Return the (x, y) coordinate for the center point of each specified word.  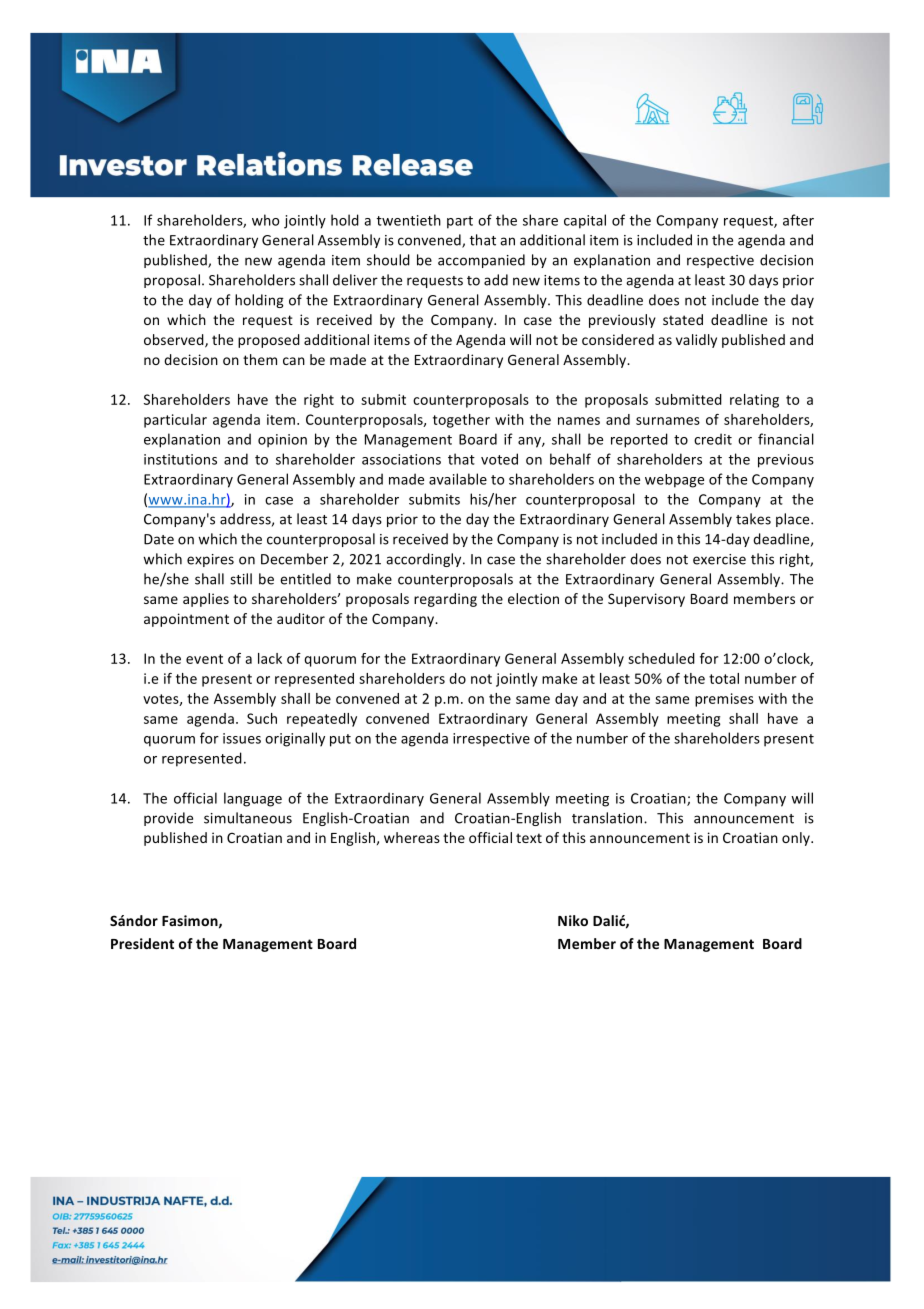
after (798, 220)
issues (242, 738)
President (142, 943)
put (340, 740)
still (241, 579)
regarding (445, 600)
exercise (719, 559)
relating (754, 401)
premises (724, 700)
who (266, 220)
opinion (282, 441)
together (461, 421)
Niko (573, 920)
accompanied (481, 261)
